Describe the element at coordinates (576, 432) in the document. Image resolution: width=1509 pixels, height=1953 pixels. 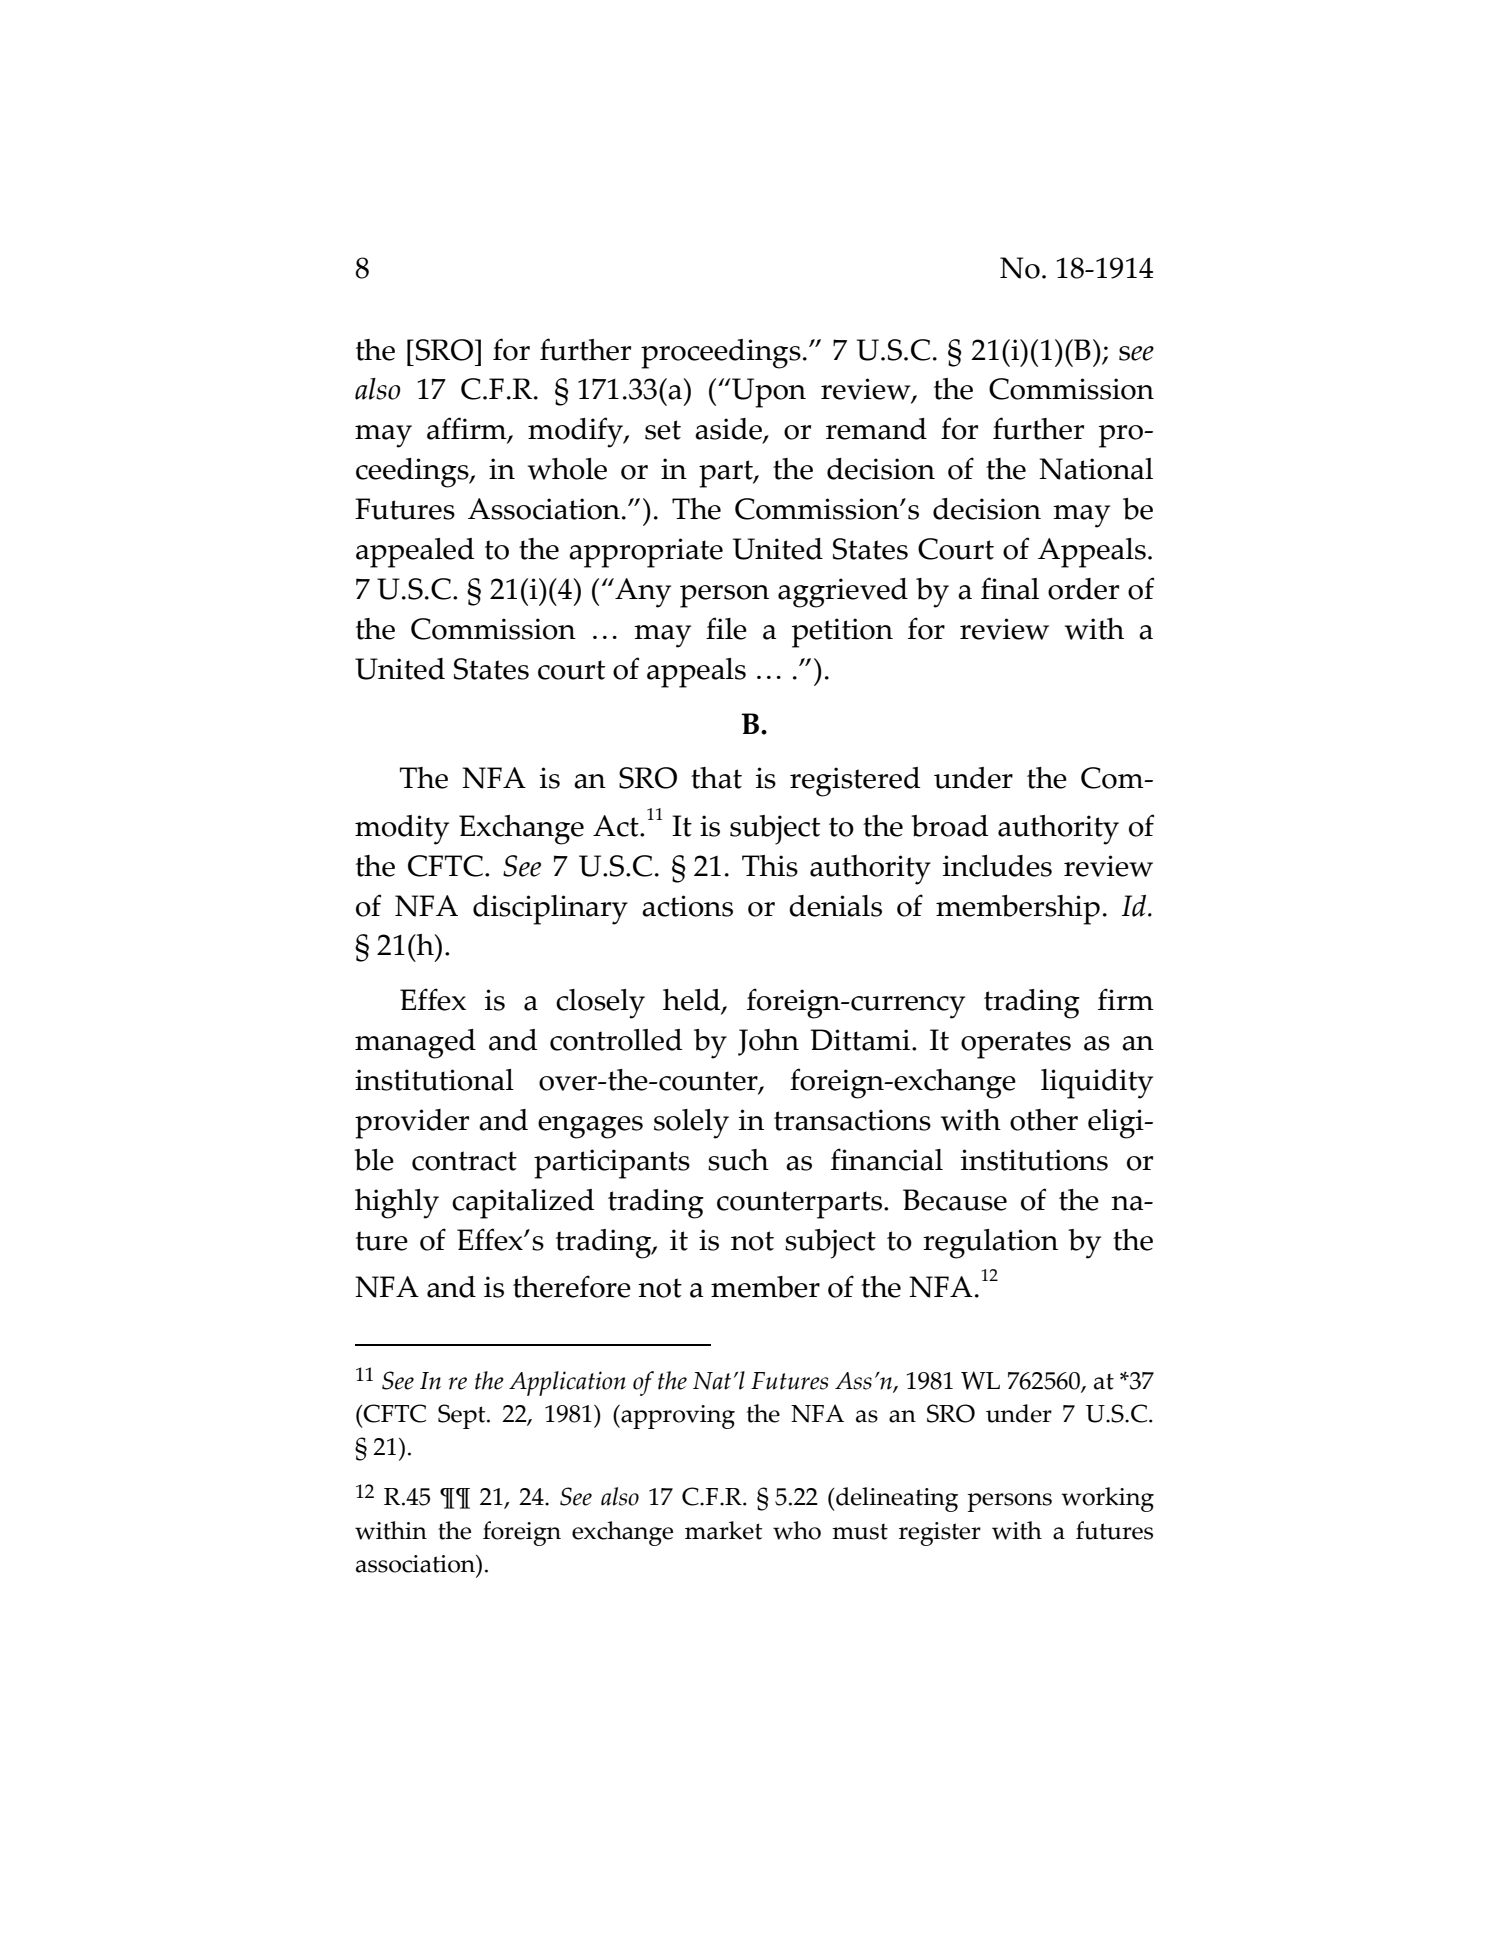
I see `modify` at that location.
